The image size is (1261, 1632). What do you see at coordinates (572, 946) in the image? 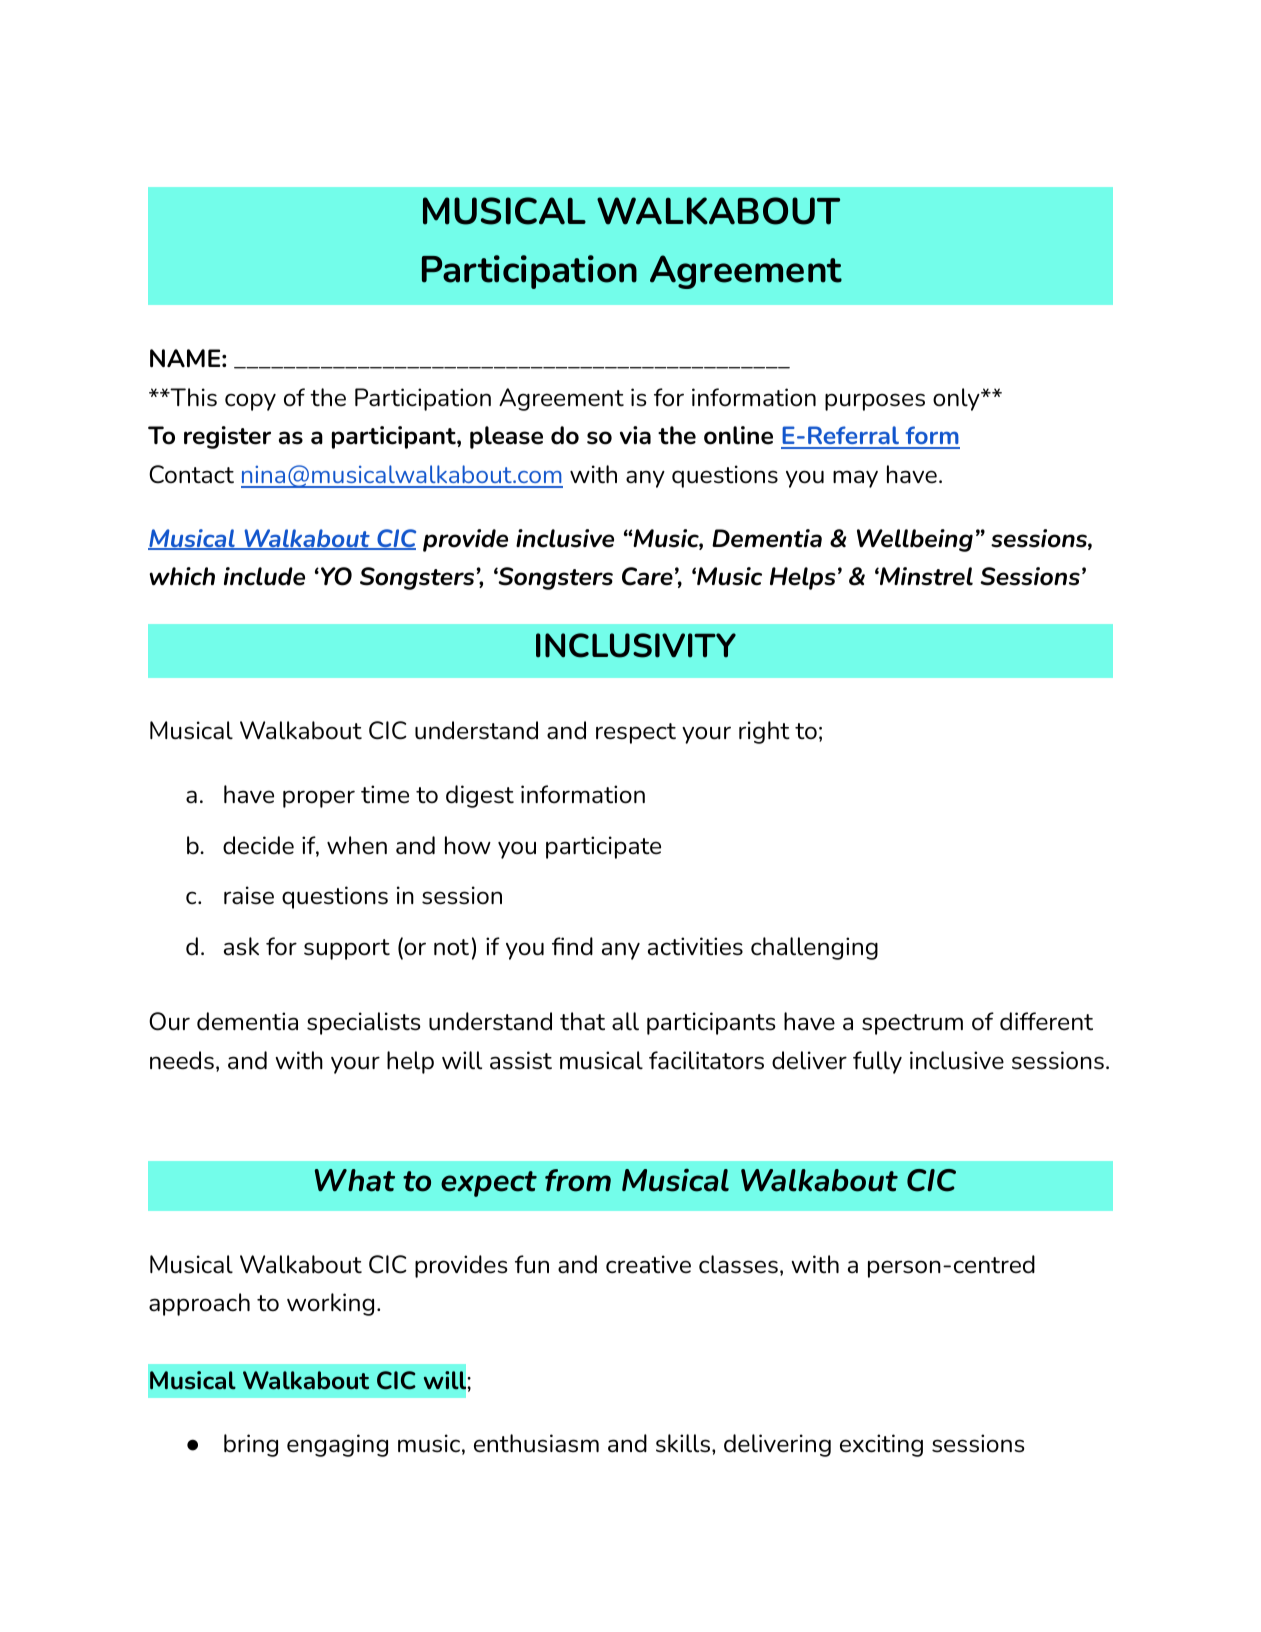
I see `find` at bounding box center [572, 946].
